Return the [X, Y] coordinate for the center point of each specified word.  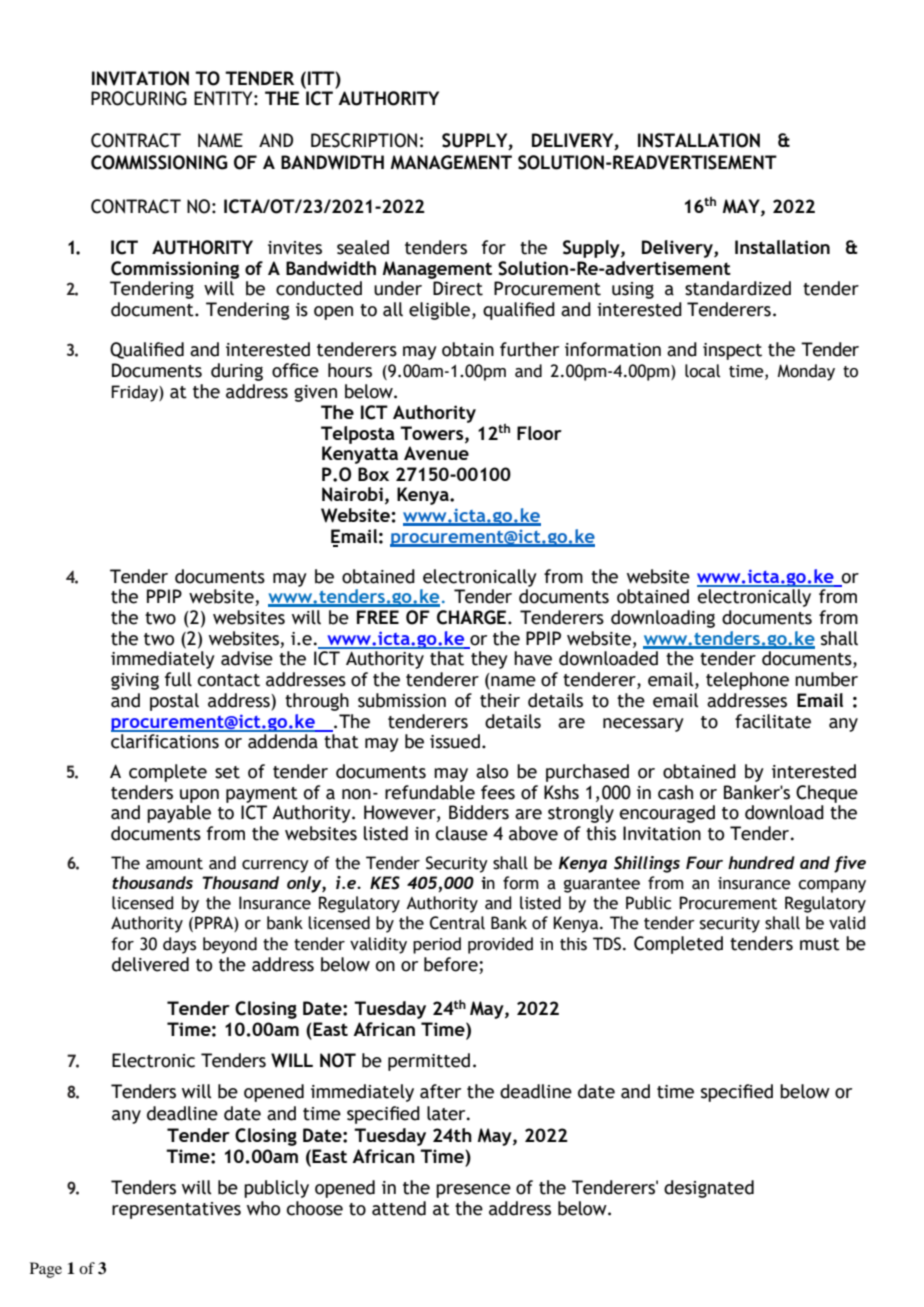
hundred [761, 862]
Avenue [436, 453]
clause [462, 833]
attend [399, 1208]
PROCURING [139, 98]
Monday [806, 372]
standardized [738, 288]
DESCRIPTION [364, 140]
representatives [176, 1210]
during [237, 372]
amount [174, 864]
